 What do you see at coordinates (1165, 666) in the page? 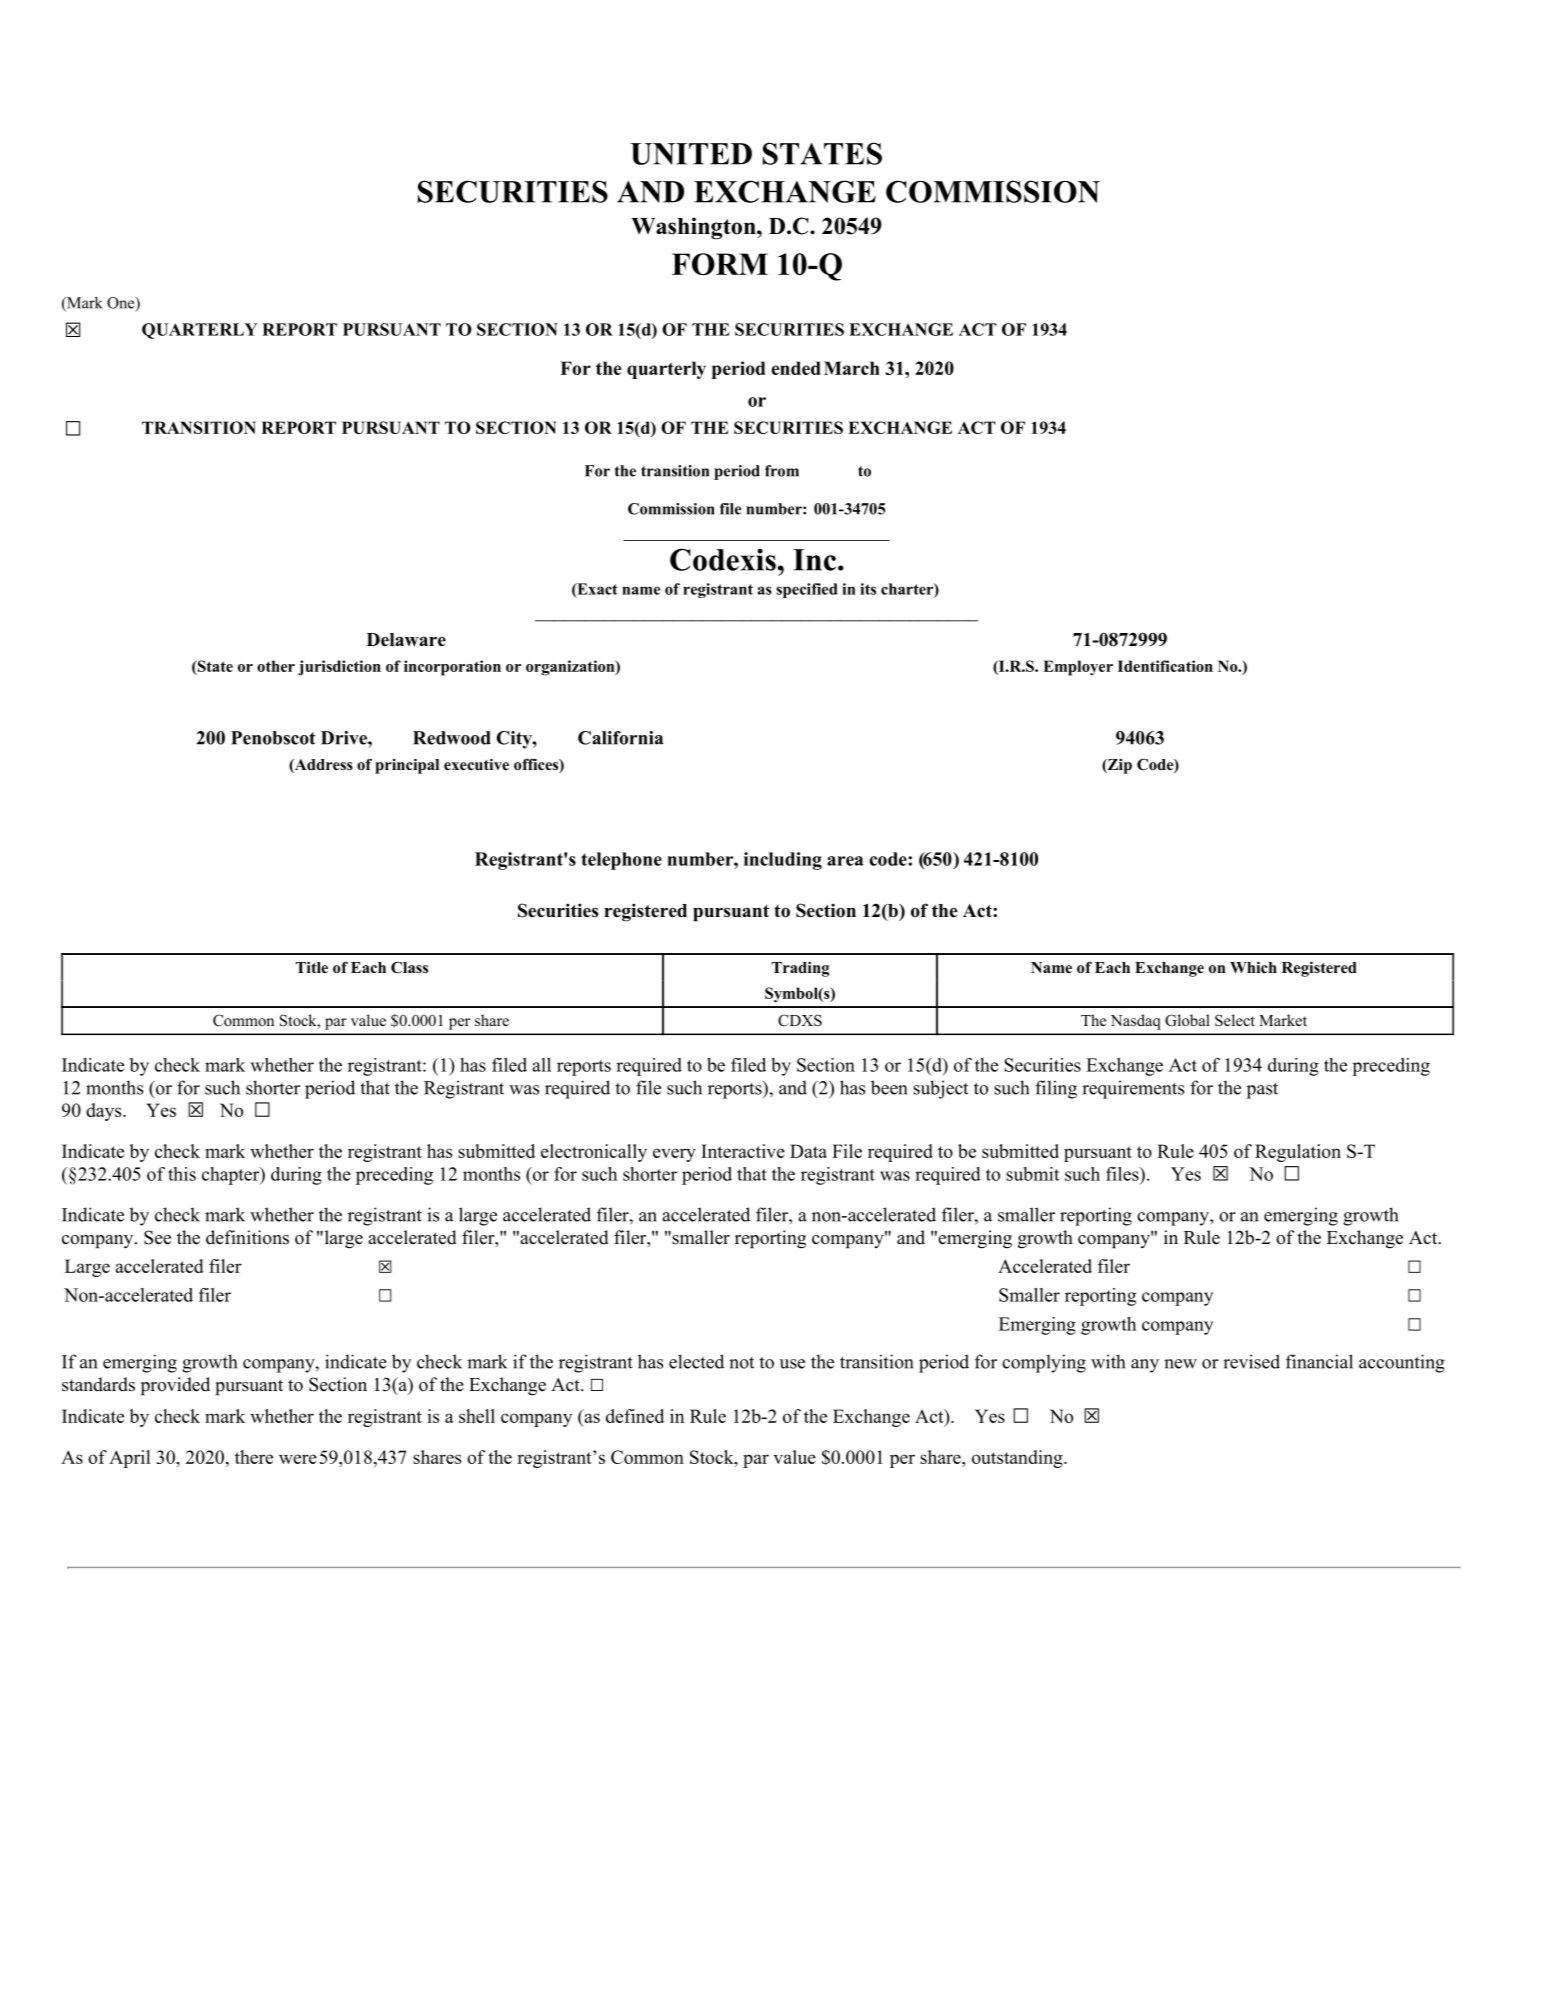
I see `Identification` at bounding box center [1165, 666].
